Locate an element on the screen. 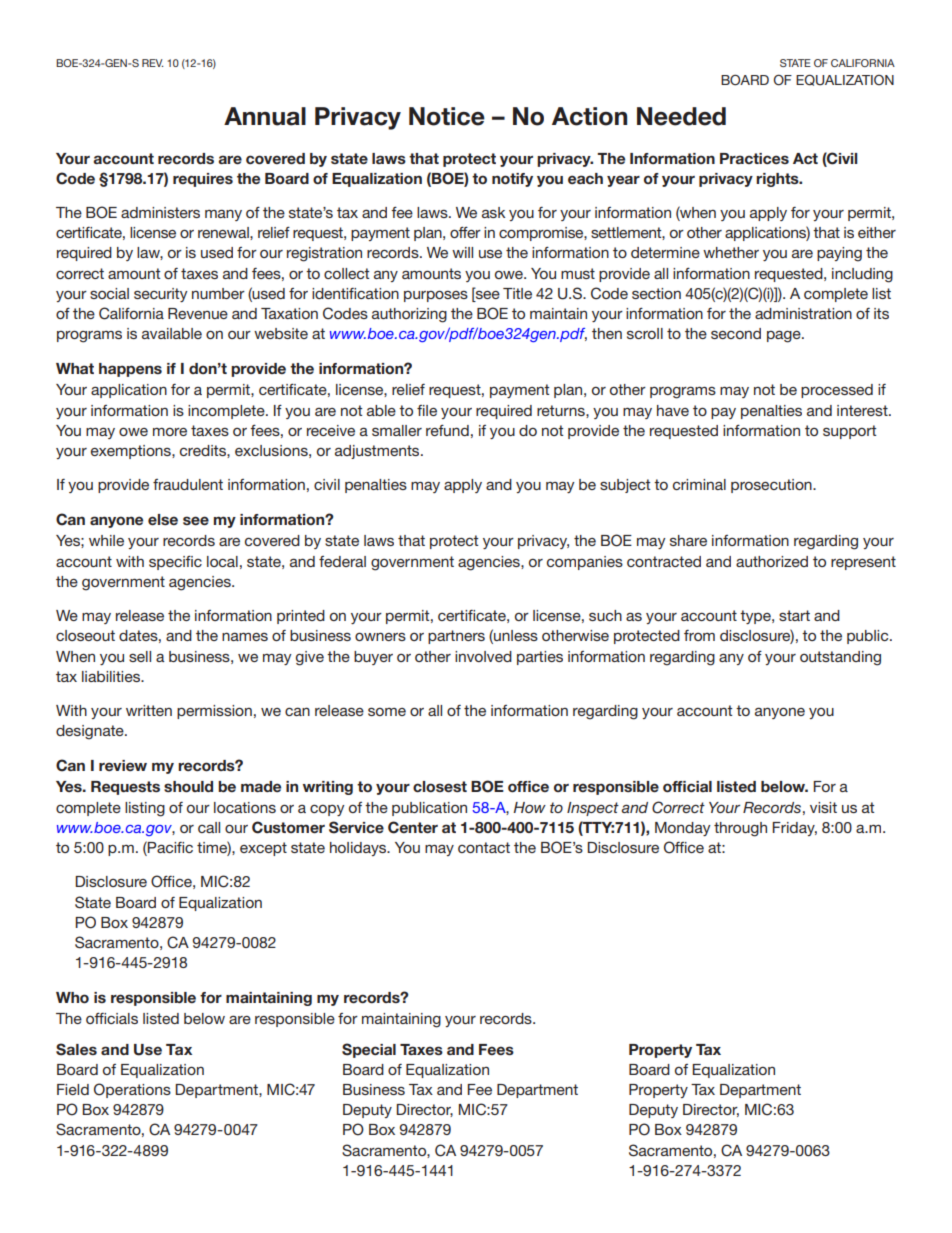 Image resolution: width=952 pixels, height=1233 pixels. partners is located at coordinates (456, 637).
